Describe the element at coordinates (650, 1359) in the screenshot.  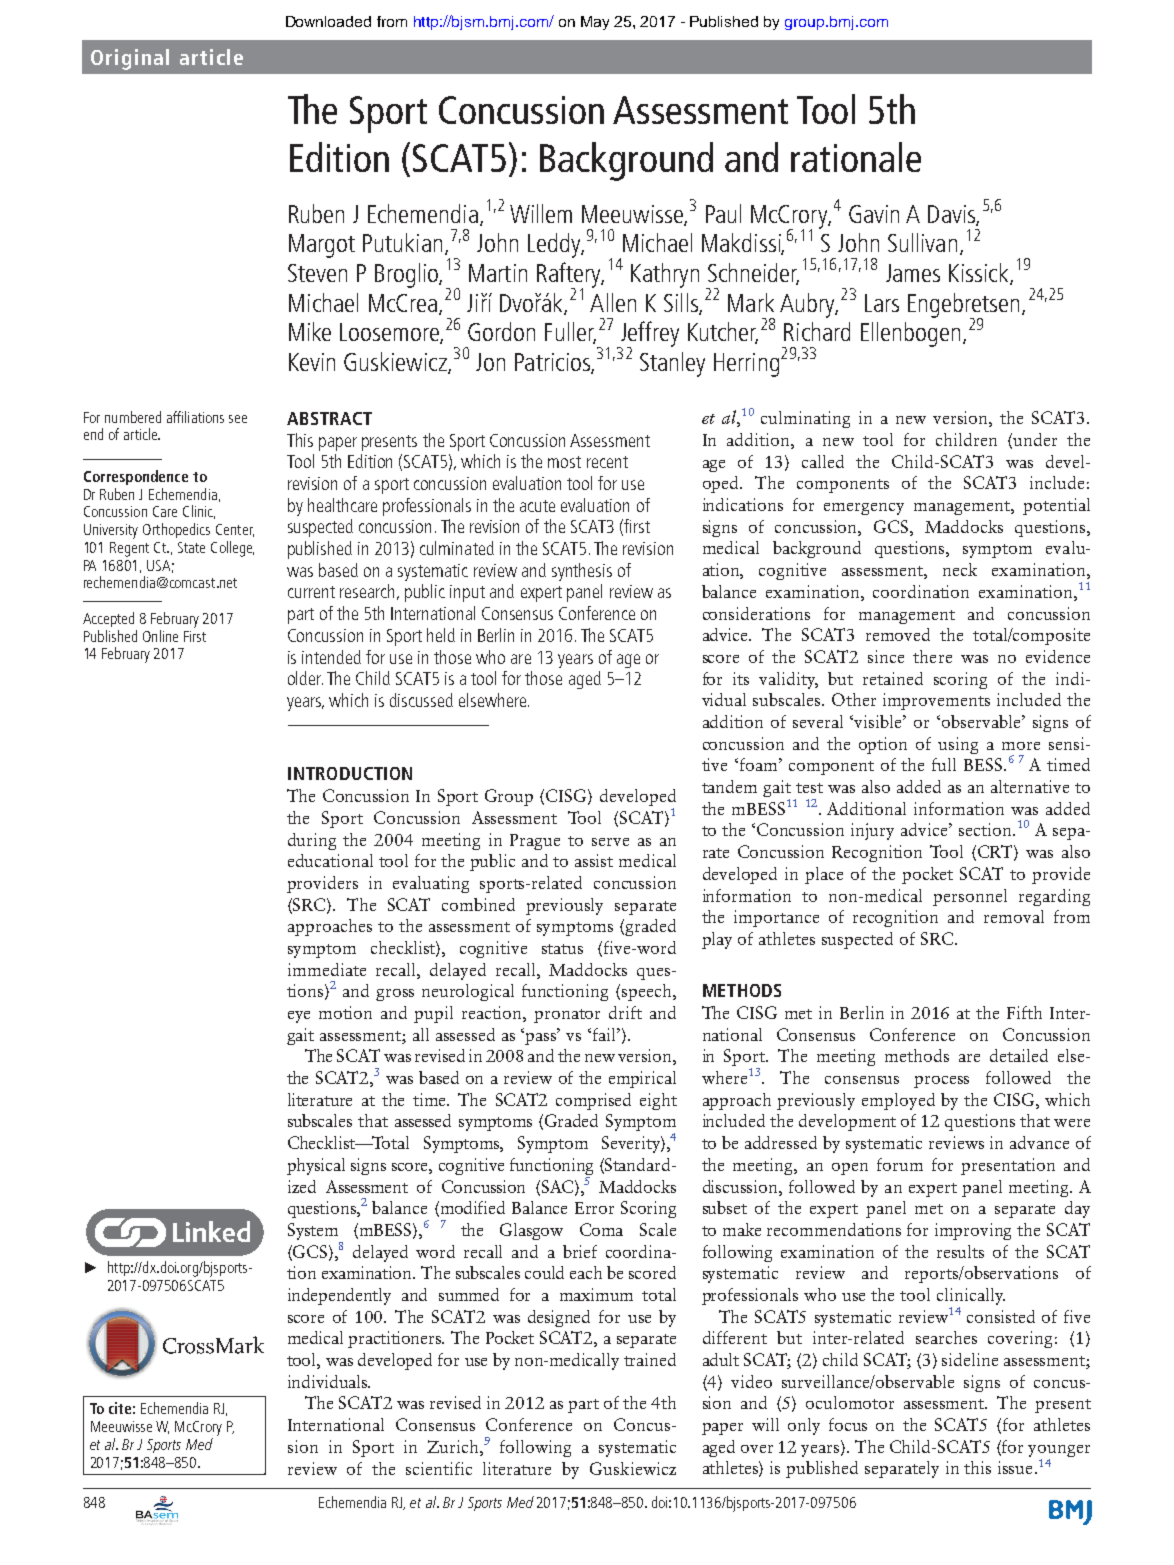
I see `trained` at that location.
